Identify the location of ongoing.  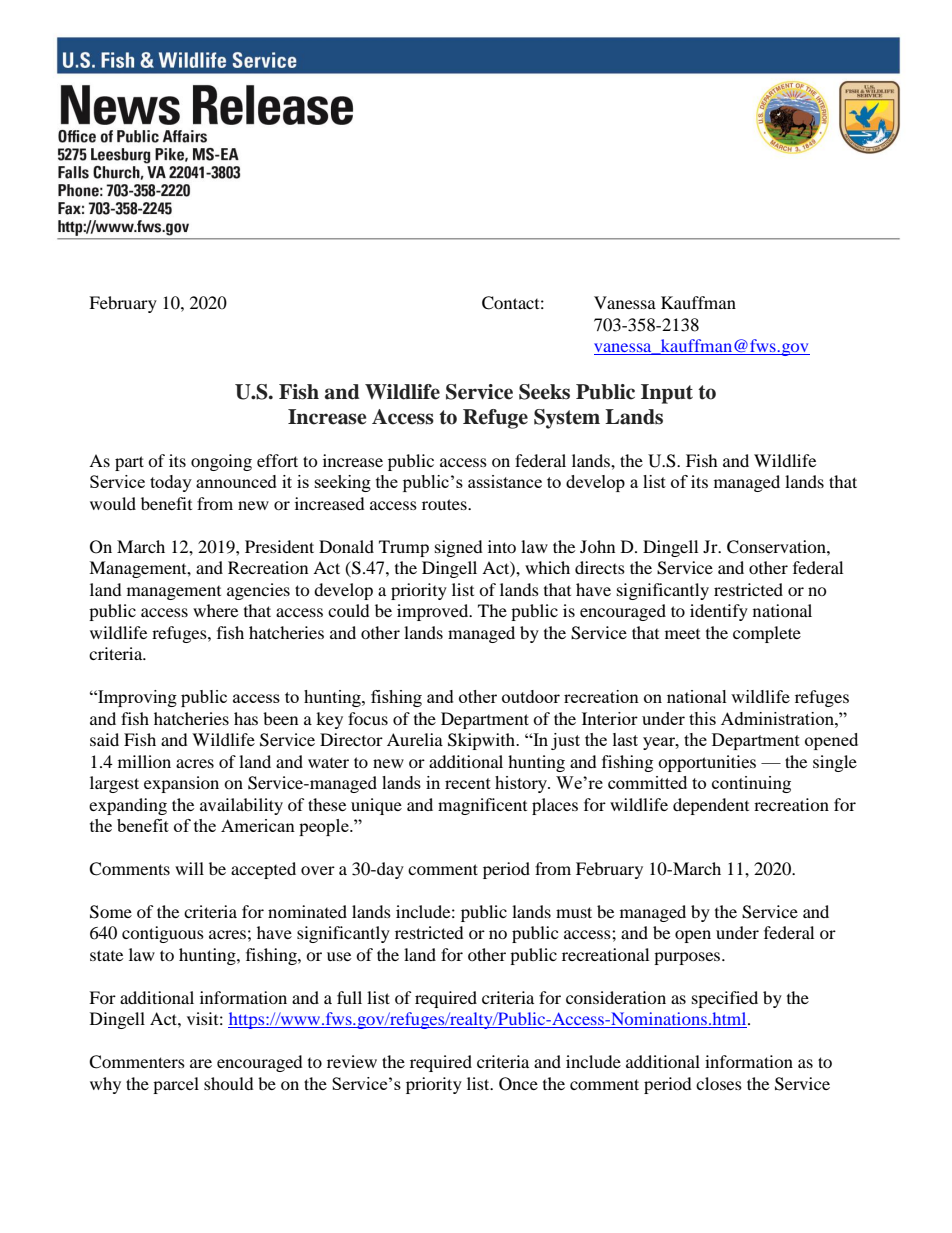
(221, 462).
